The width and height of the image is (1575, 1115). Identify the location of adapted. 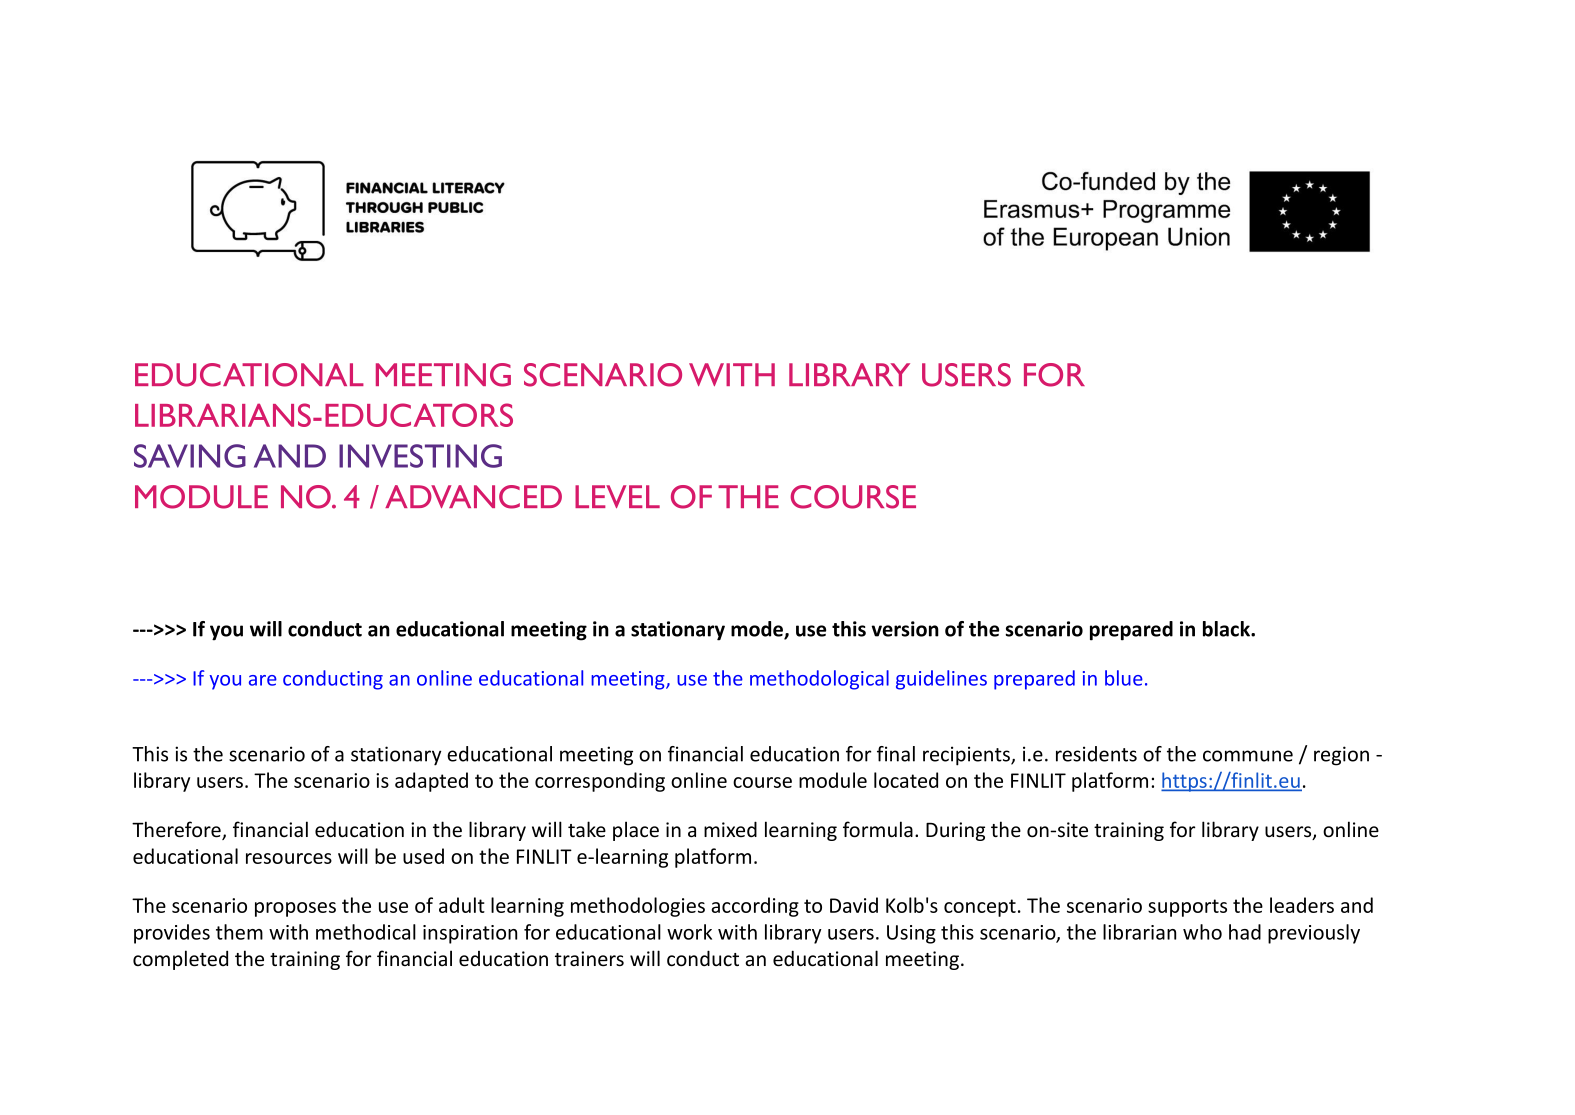
(431, 782).
